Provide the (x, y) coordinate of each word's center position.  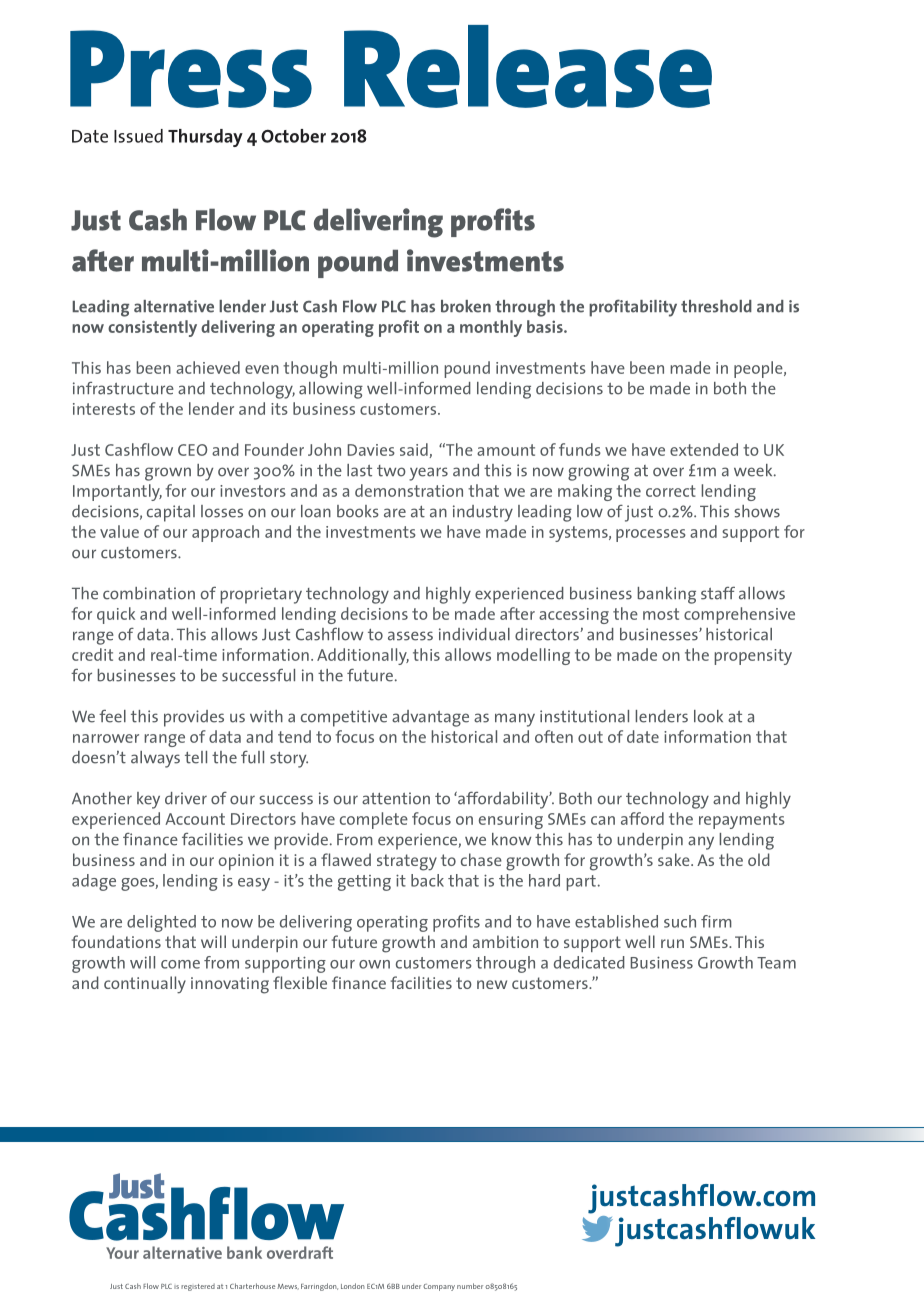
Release (528, 66)
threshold (716, 306)
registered (198, 1287)
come (180, 964)
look (708, 716)
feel (112, 716)
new (492, 984)
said (415, 450)
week (754, 470)
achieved (208, 367)
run (672, 943)
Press (191, 69)
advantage (430, 718)
